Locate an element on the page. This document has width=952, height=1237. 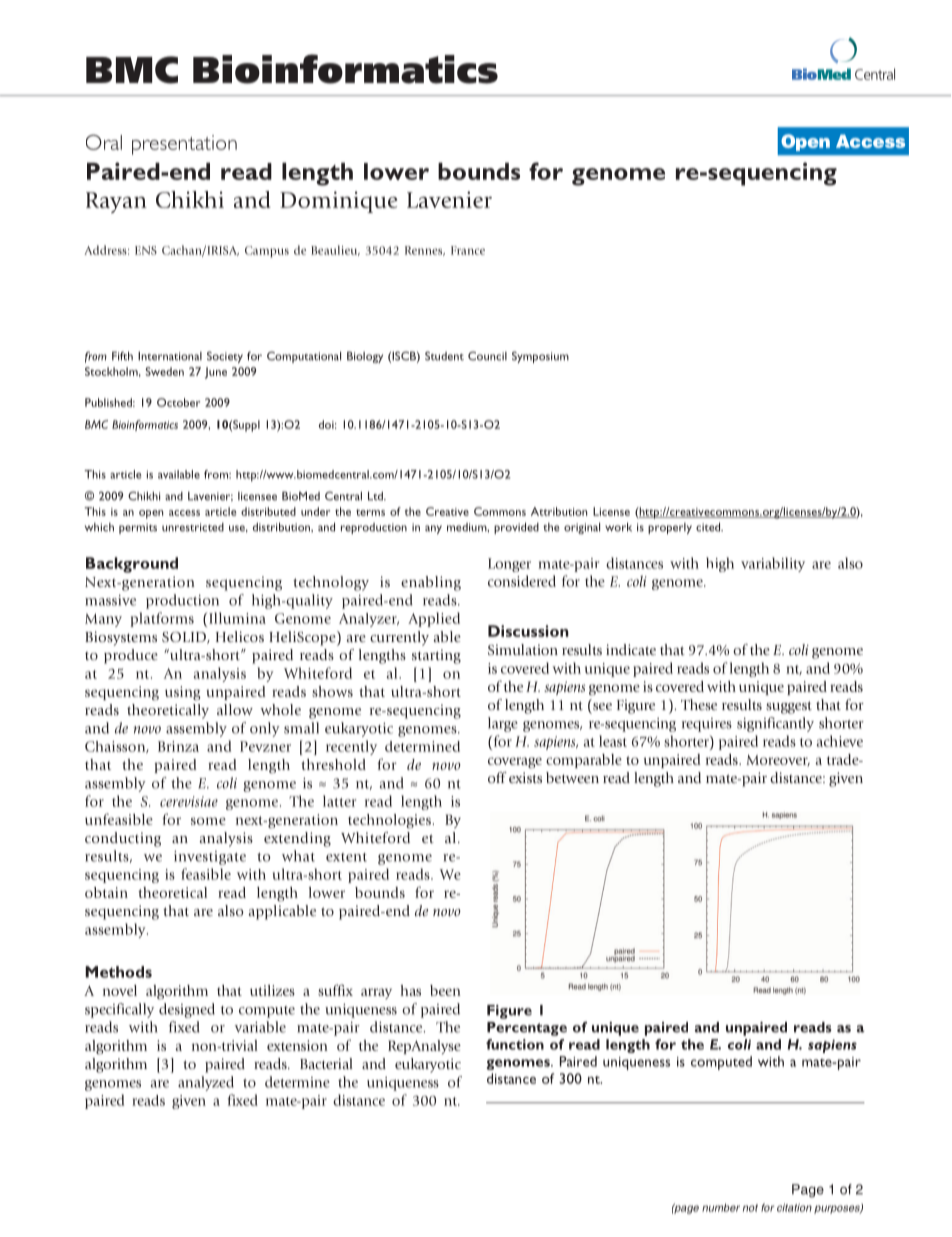
France is located at coordinates (468, 250).
